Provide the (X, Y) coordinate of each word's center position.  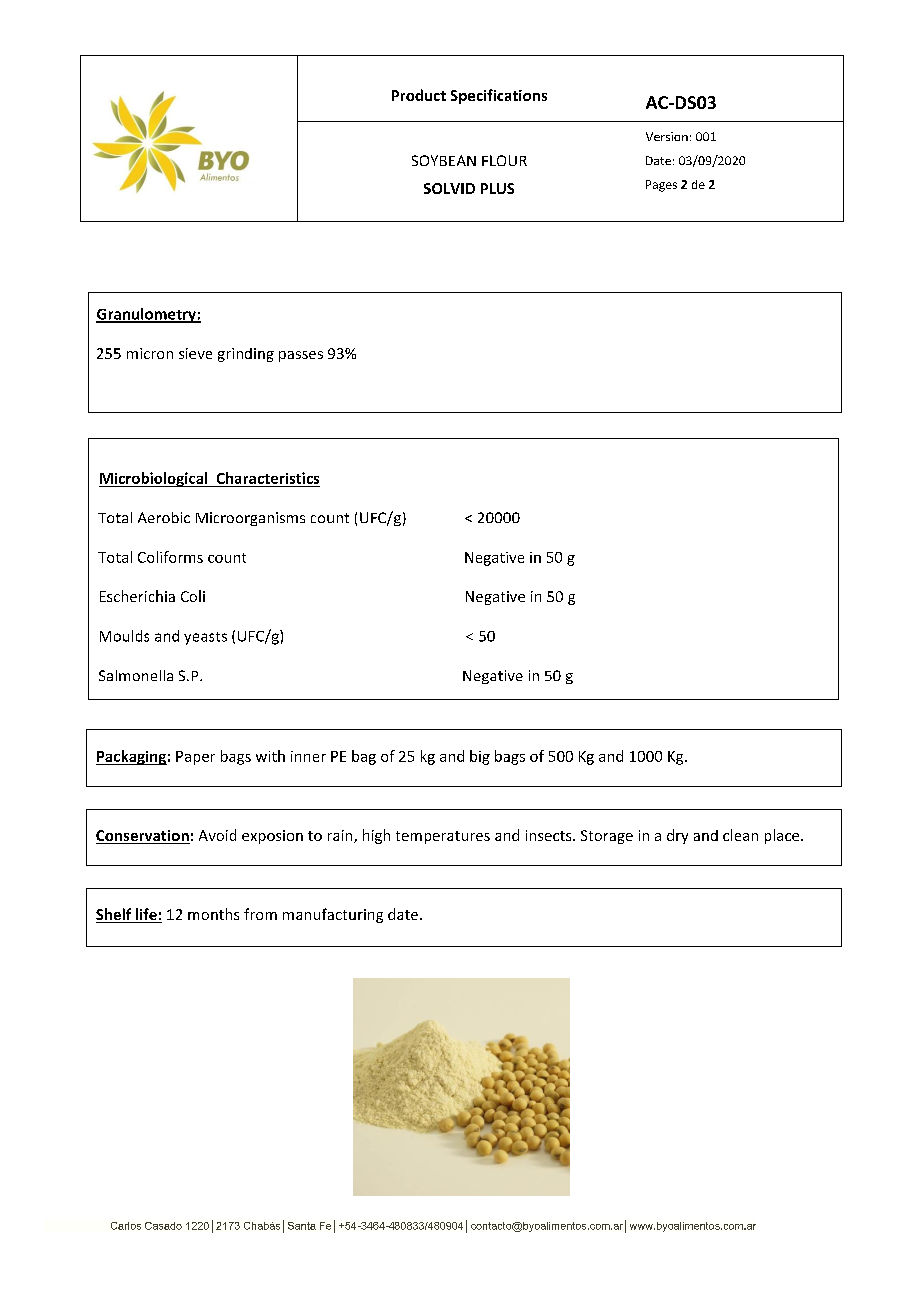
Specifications (499, 96)
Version (667, 136)
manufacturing (333, 915)
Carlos (126, 1226)
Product (419, 95)
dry (677, 836)
